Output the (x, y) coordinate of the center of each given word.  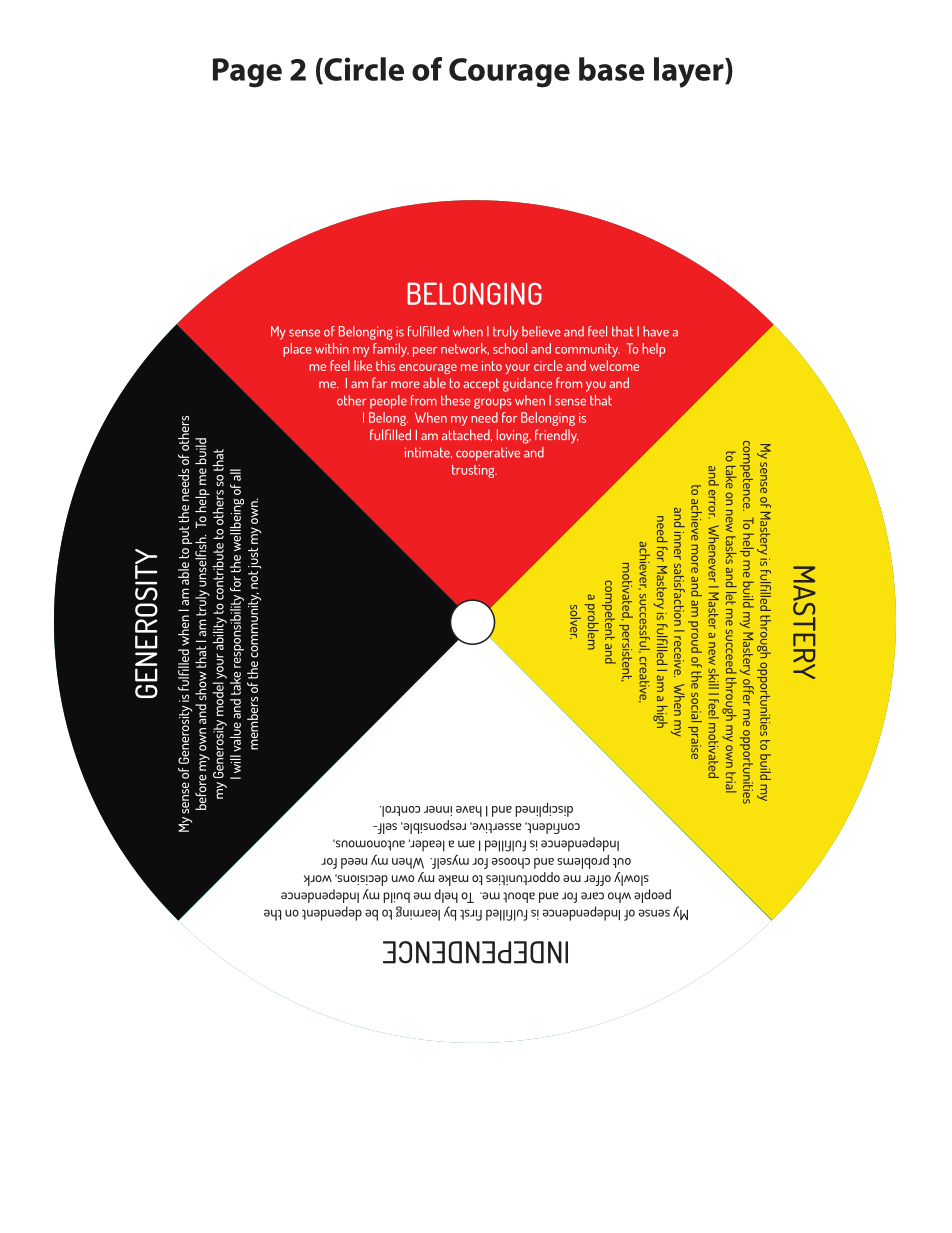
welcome (614, 365)
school (510, 348)
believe (541, 331)
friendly (557, 436)
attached (467, 435)
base (612, 69)
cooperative (488, 454)
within (332, 348)
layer (690, 72)
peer (425, 352)
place (297, 350)
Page (247, 73)
